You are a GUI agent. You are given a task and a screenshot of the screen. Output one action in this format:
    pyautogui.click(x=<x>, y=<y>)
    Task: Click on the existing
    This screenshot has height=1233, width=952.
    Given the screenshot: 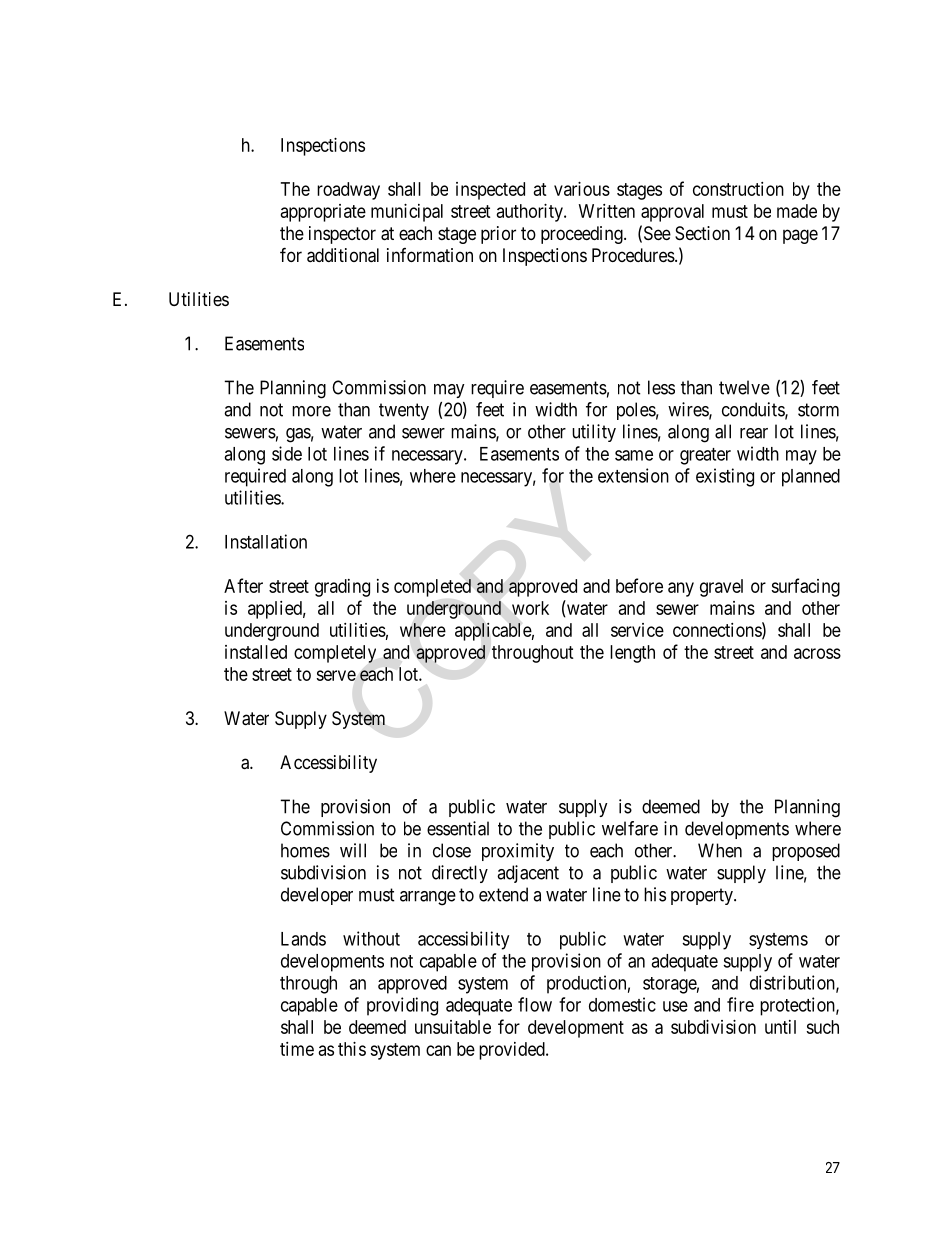 What is the action you would take?
    pyautogui.click(x=725, y=477)
